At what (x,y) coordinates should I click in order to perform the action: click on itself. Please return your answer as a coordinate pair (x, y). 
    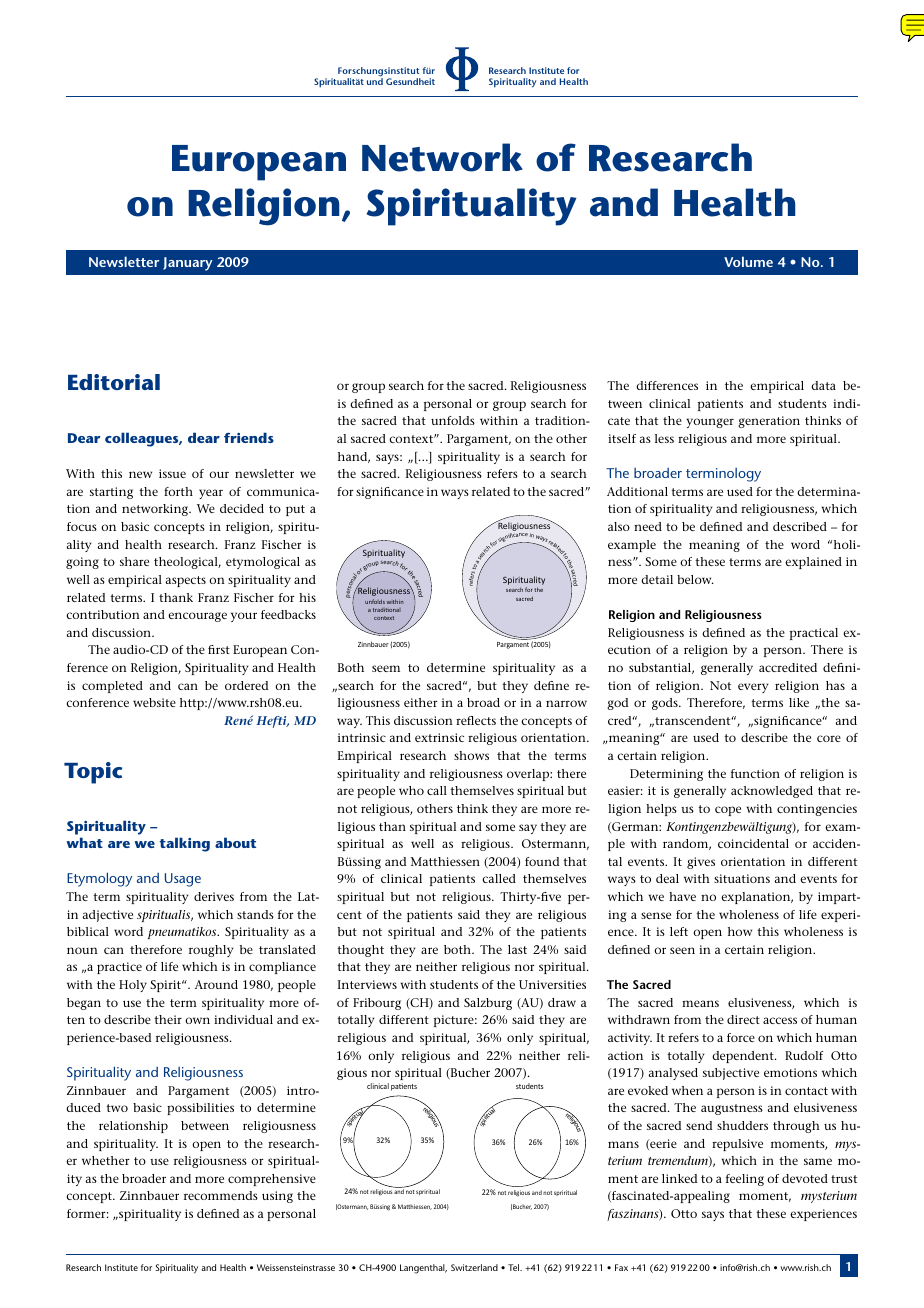
    Looking at the image, I should click on (622, 438).
